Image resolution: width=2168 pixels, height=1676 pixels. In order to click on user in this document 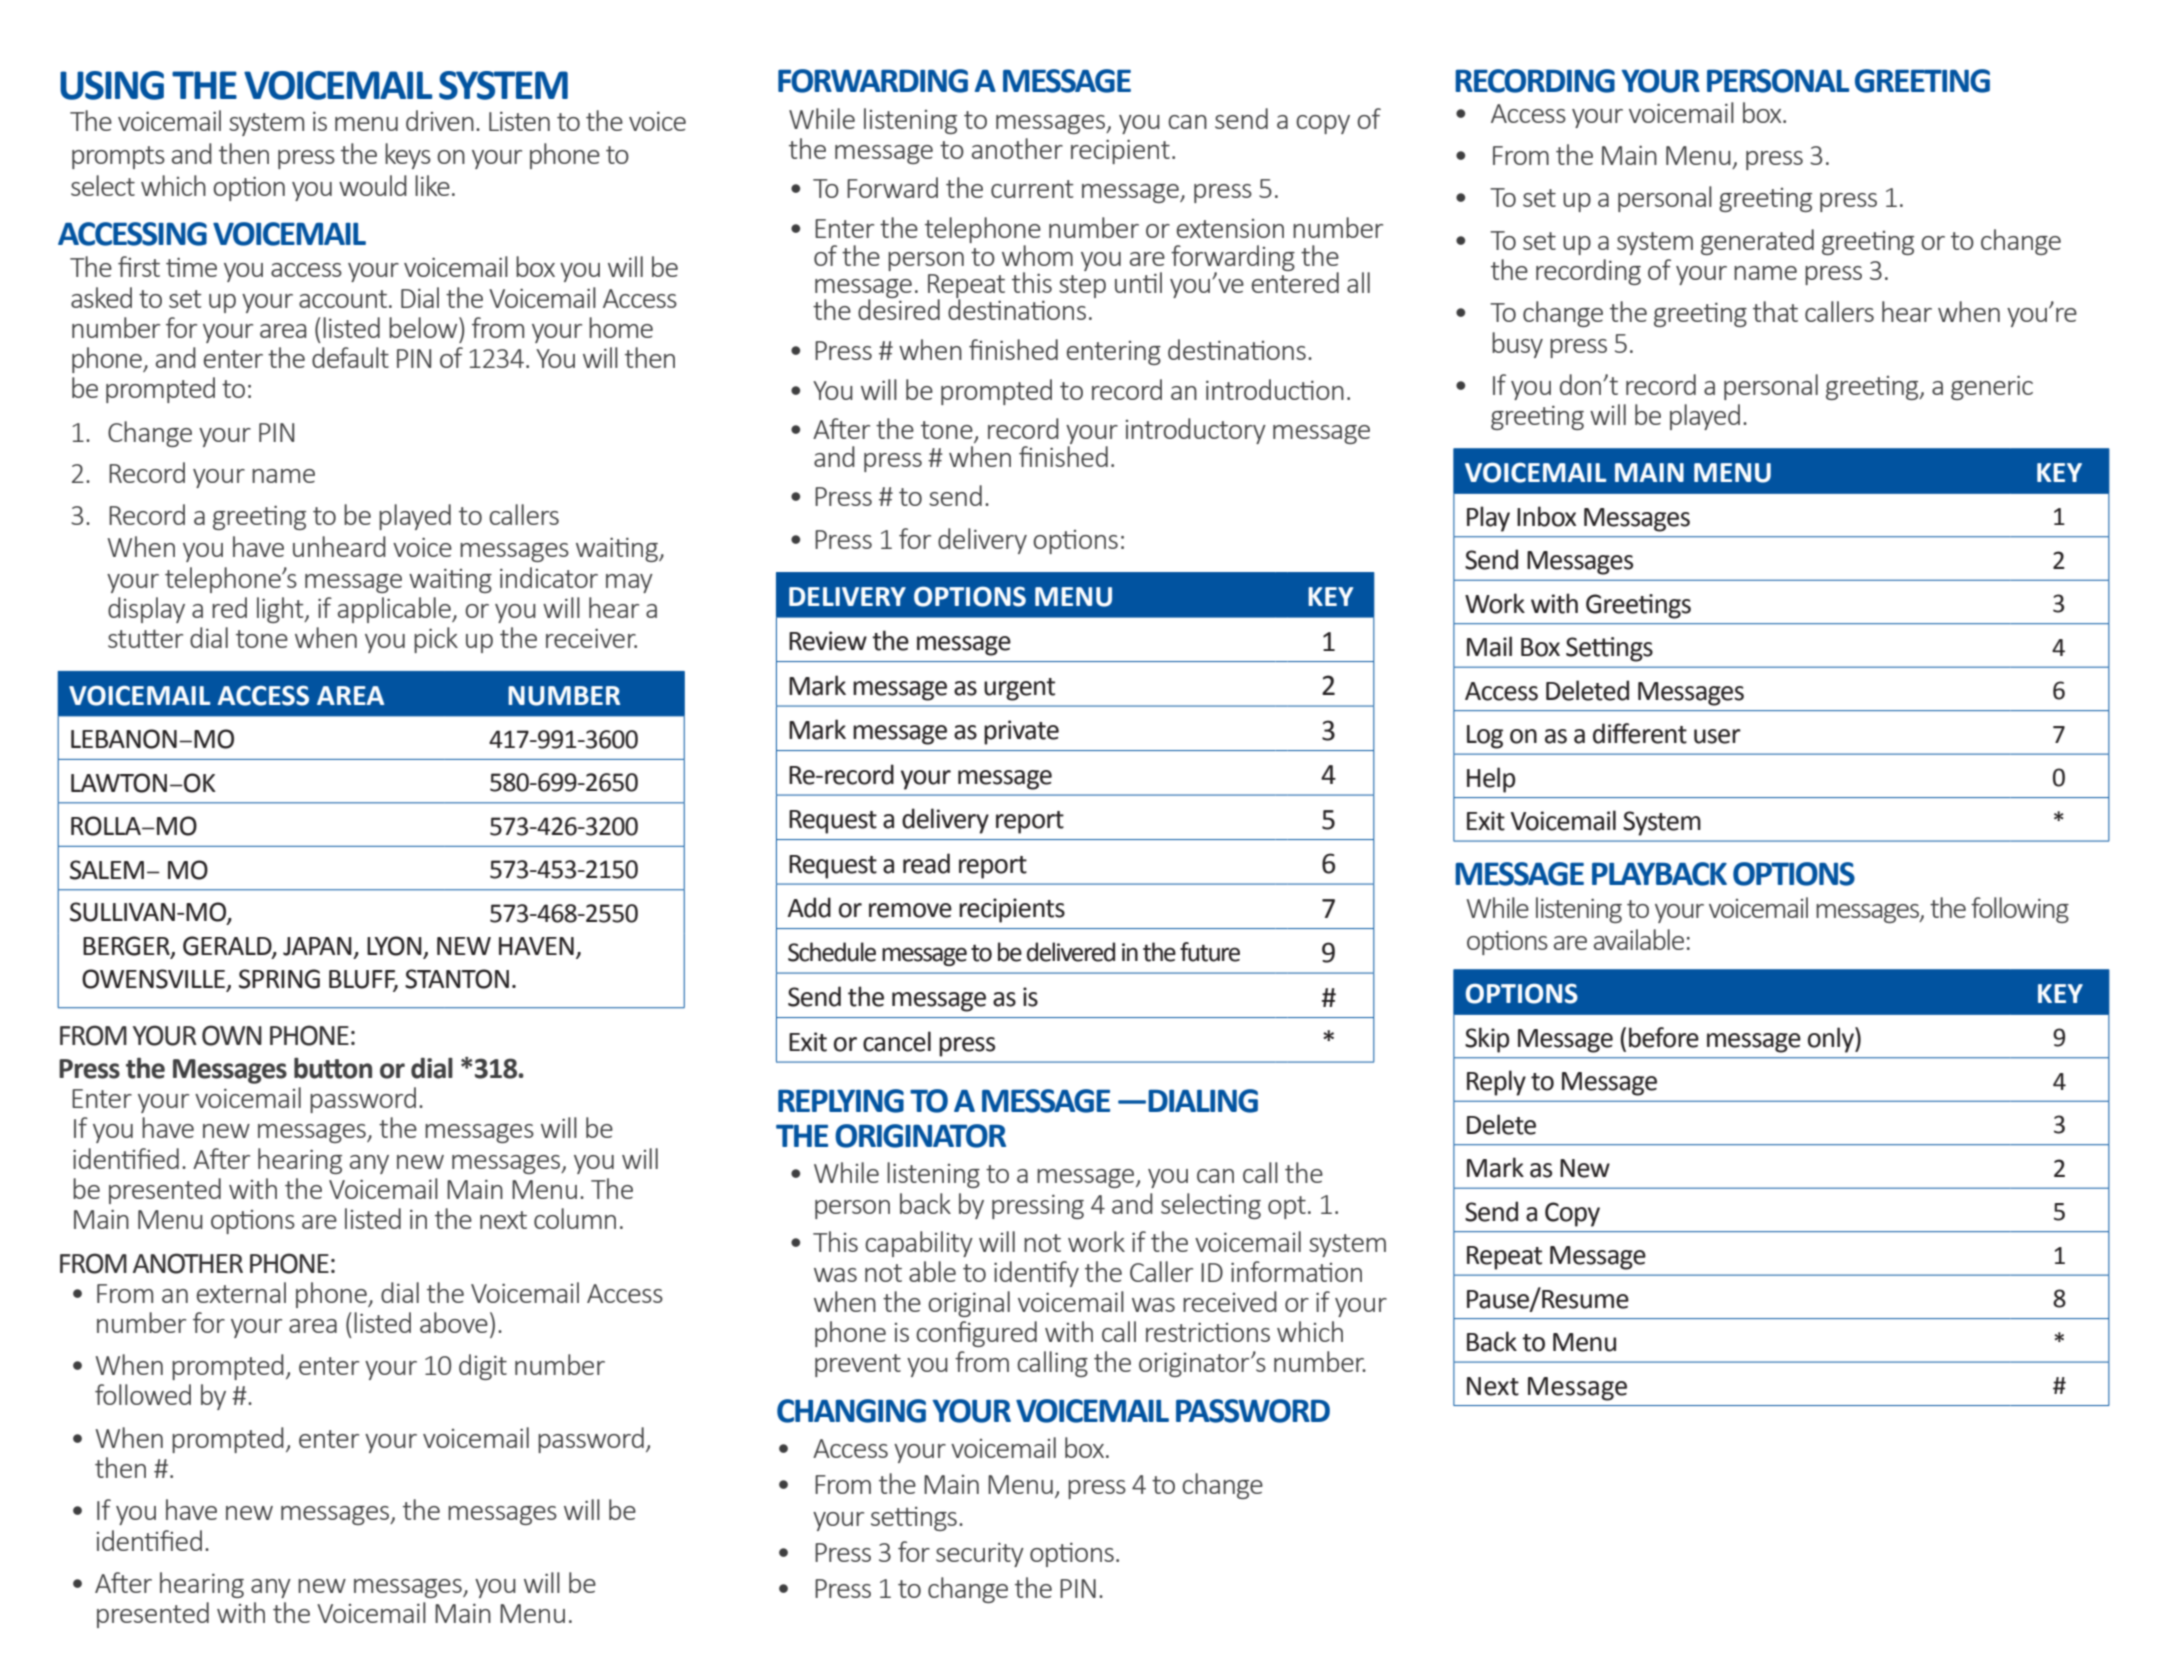, I will do `click(1717, 736)`.
